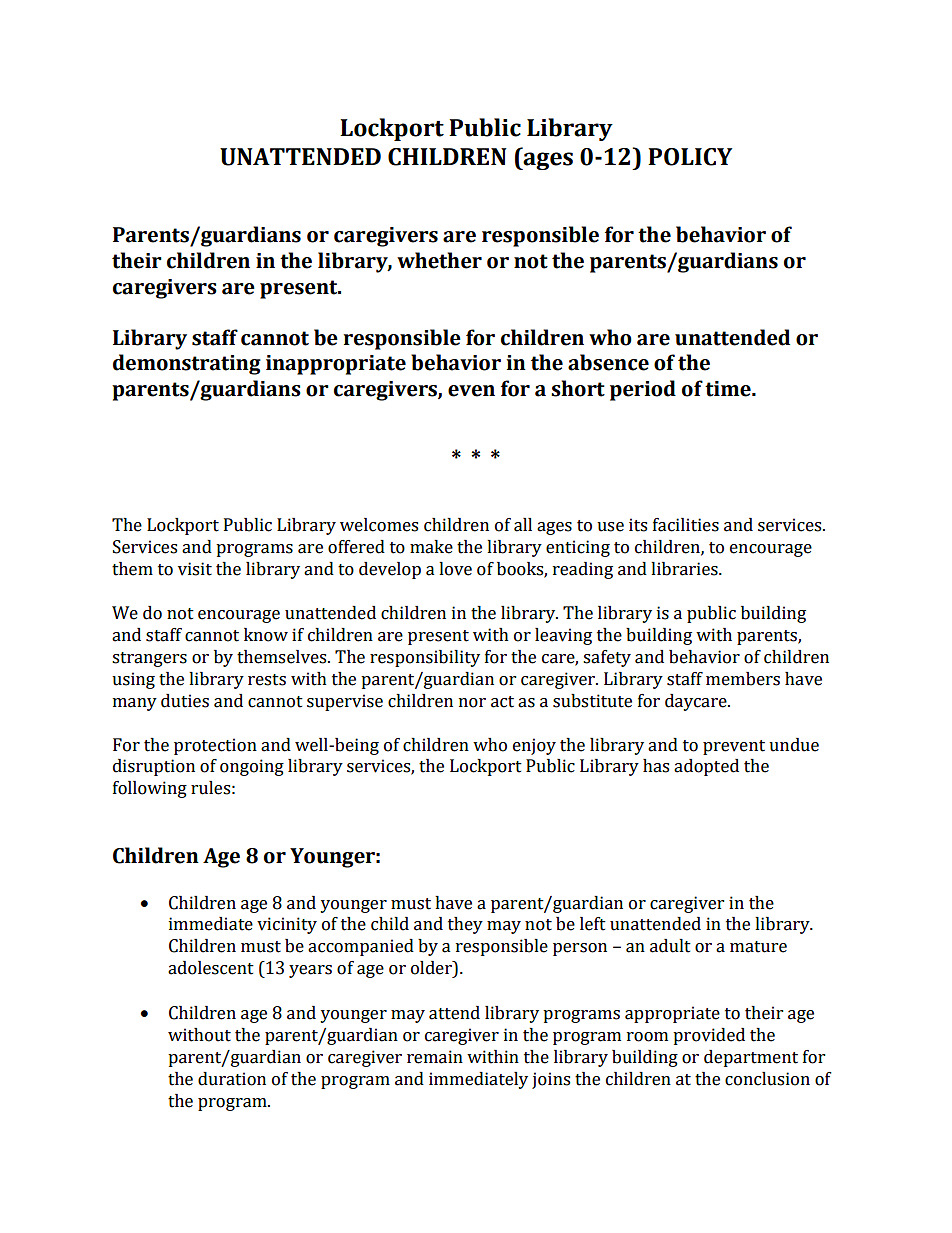 This screenshot has height=1233, width=952. I want to click on absence, so click(608, 362).
